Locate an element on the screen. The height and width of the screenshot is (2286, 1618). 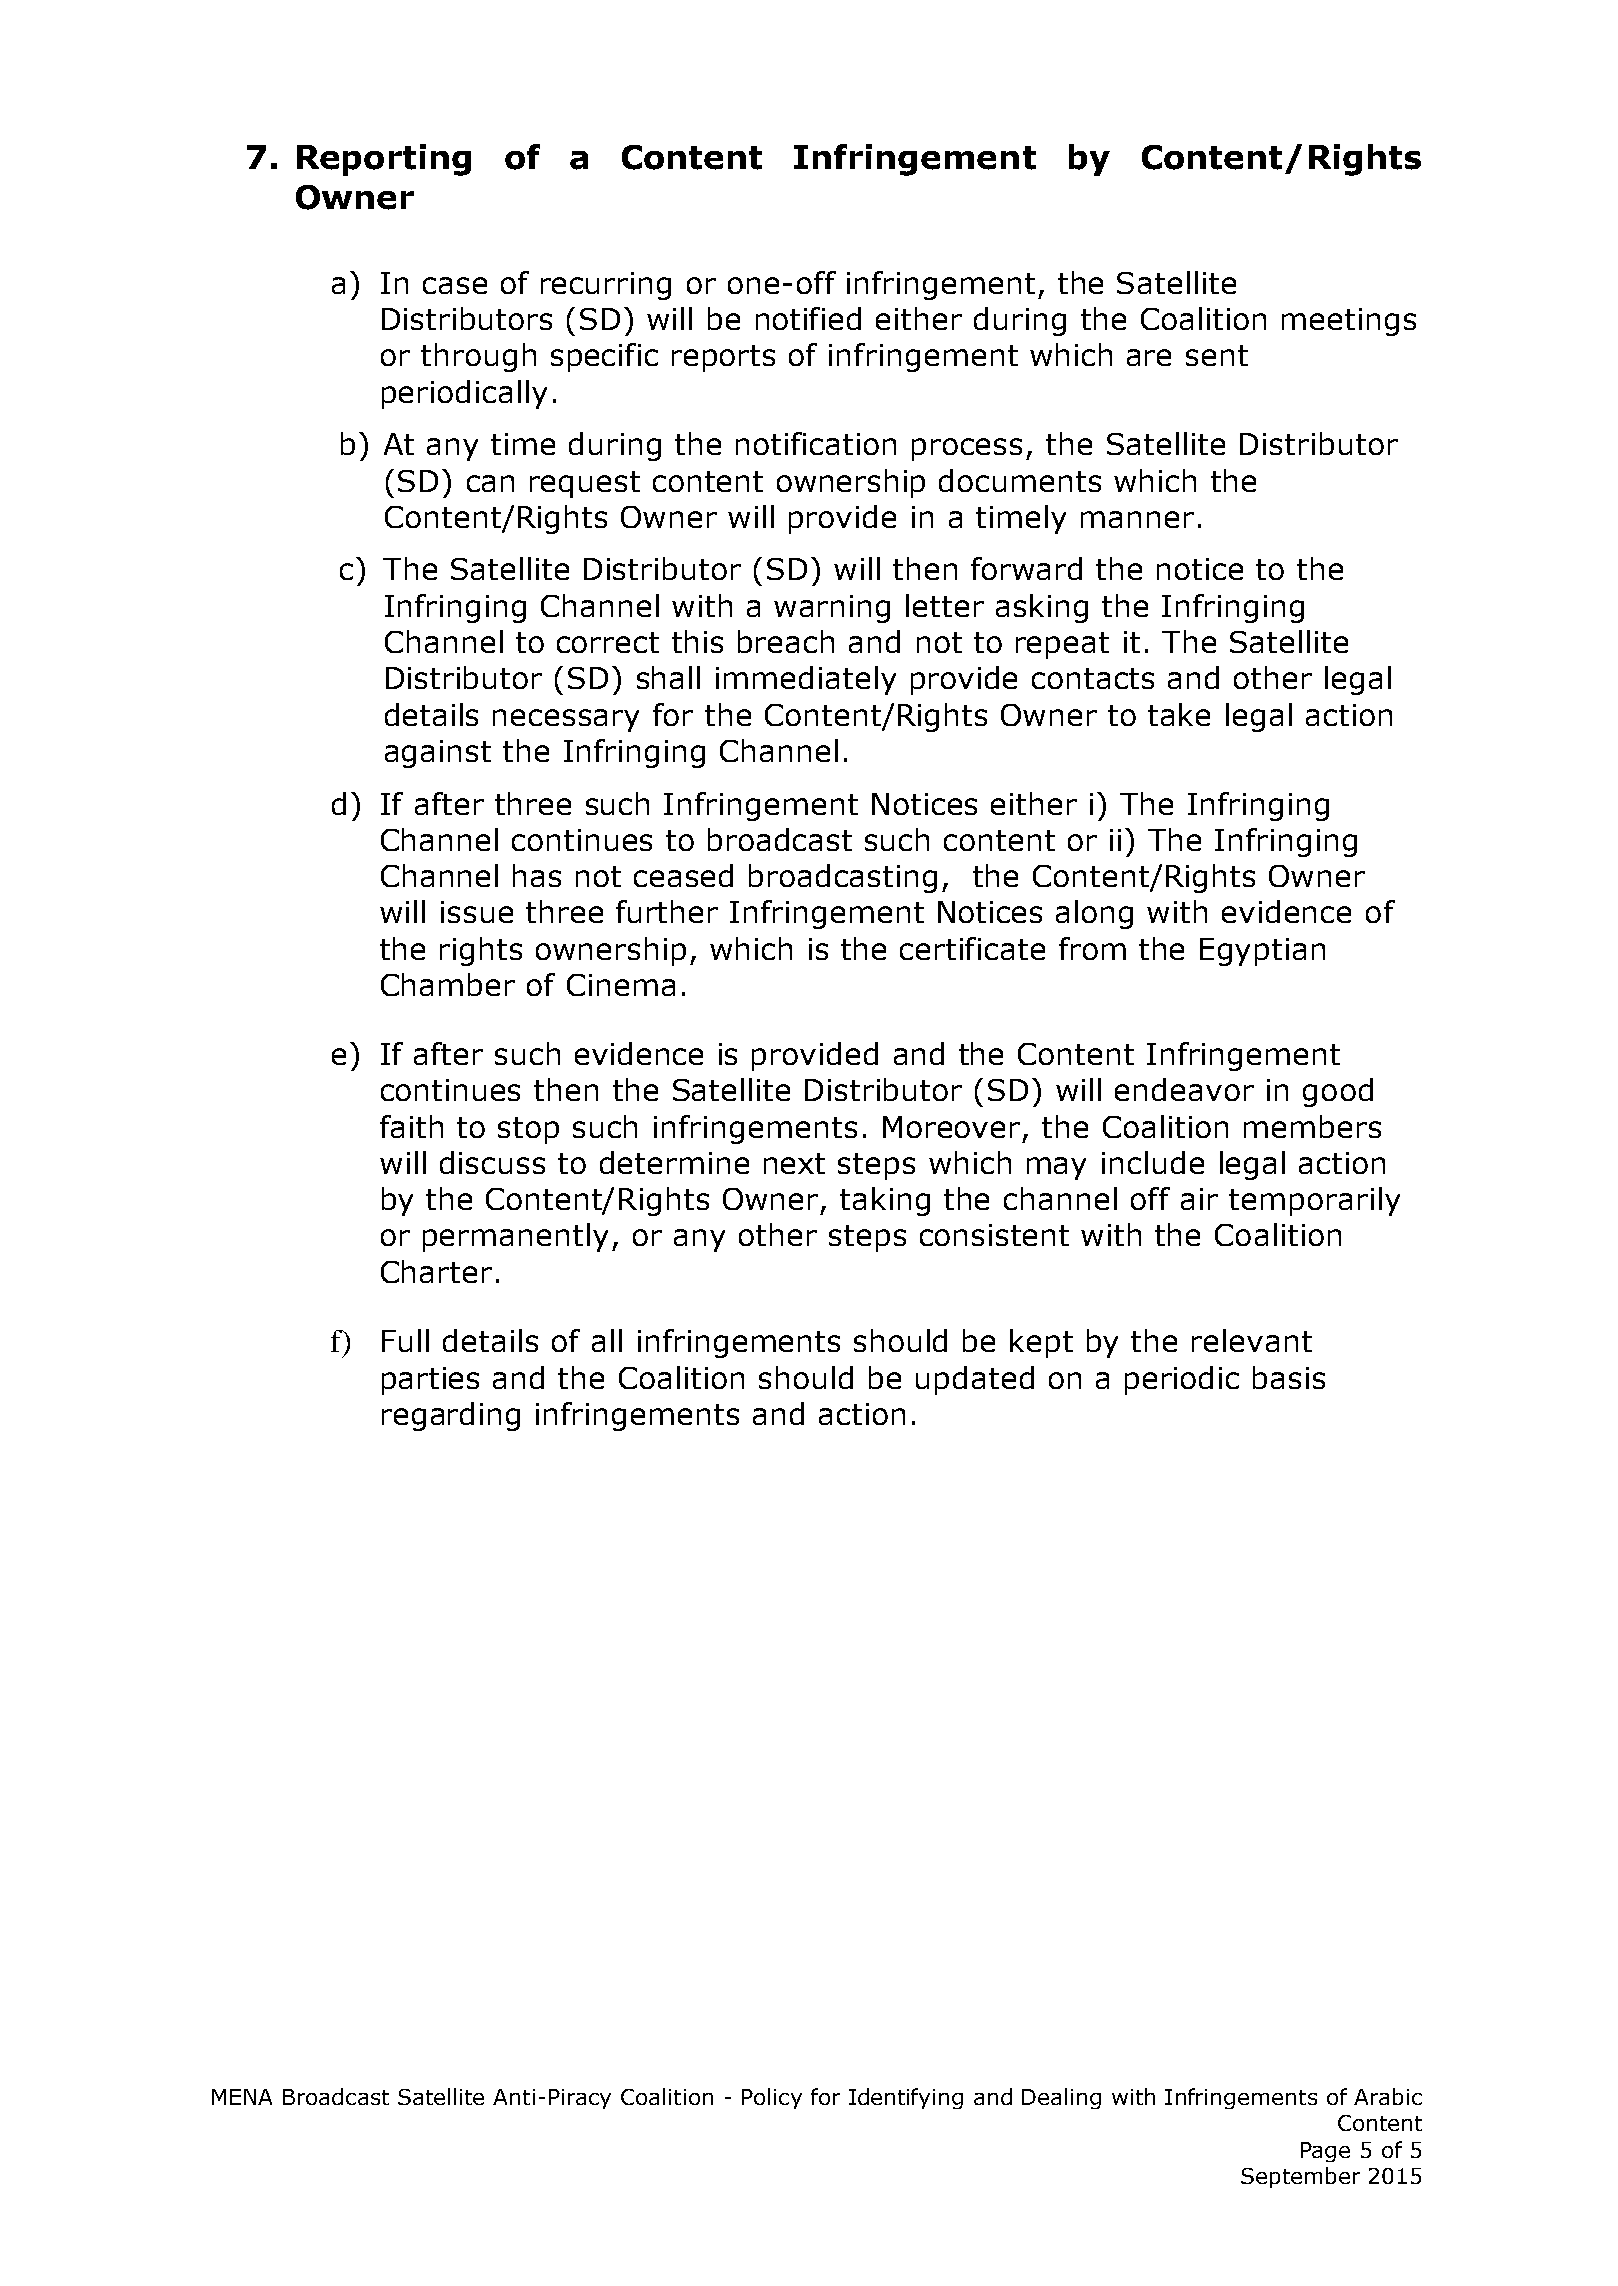
Page is located at coordinates (1325, 2152).
